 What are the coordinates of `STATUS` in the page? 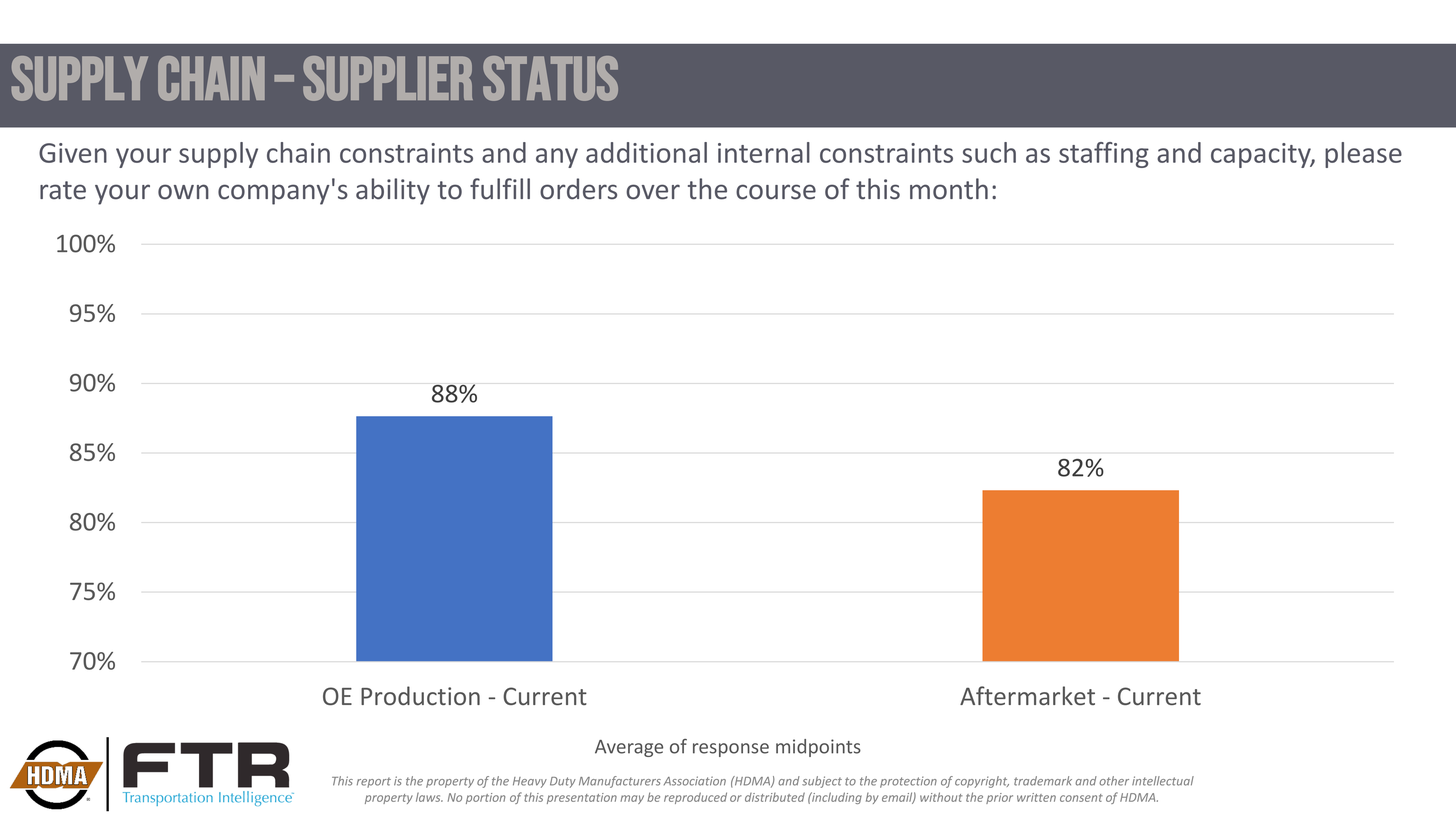 It's located at (550, 78).
